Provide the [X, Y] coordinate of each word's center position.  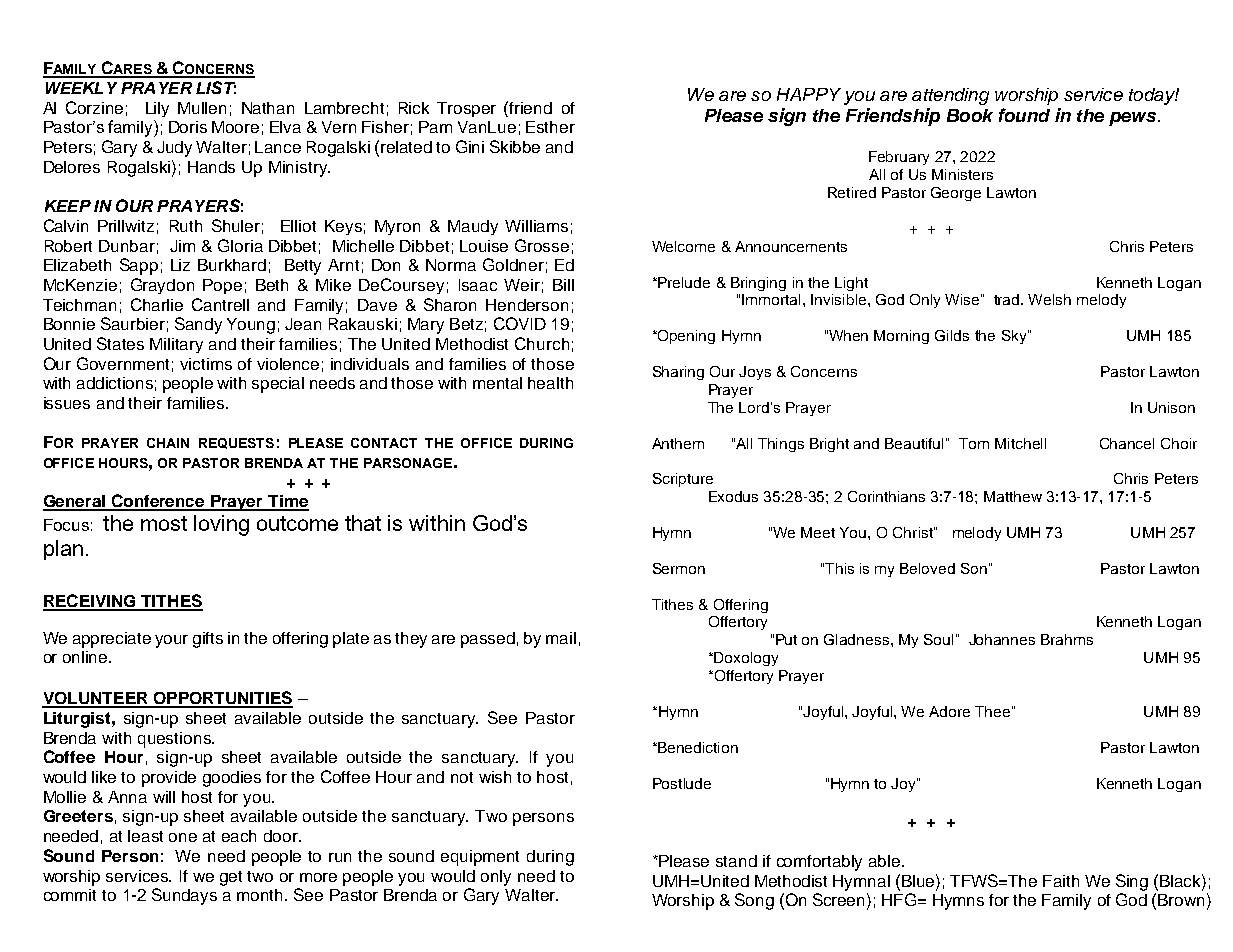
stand [736, 861]
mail [561, 638]
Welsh [1049, 299]
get [231, 878]
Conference [158, 502]
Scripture [683, 480]
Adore [949, 711]
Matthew [1013, 496]
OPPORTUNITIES [222, 699]
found [1024, 115]
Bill [563, 285]
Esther [550, 127]
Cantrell [220, 304]
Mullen [202, 108]
